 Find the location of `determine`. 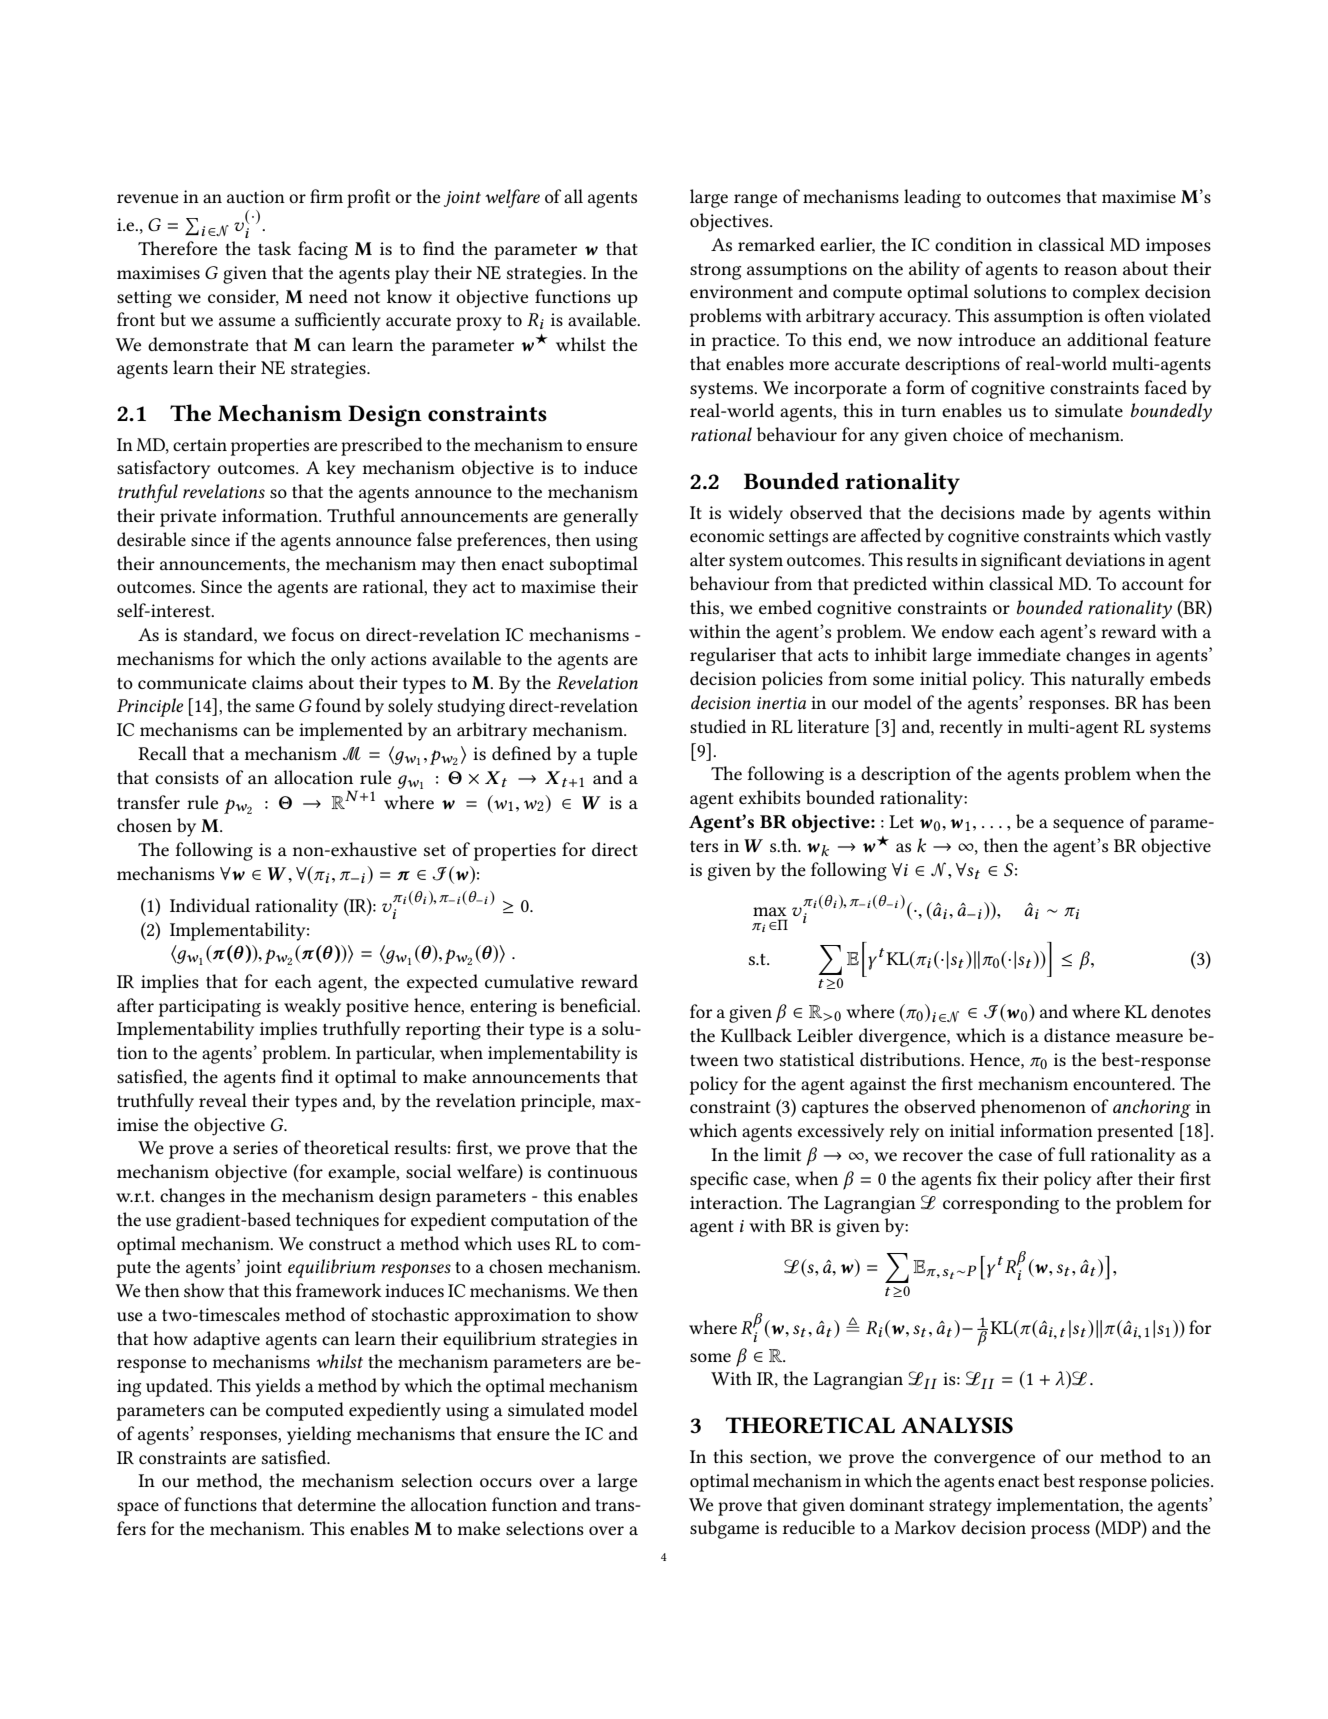

determine is located at coordinates (337, 1504).
